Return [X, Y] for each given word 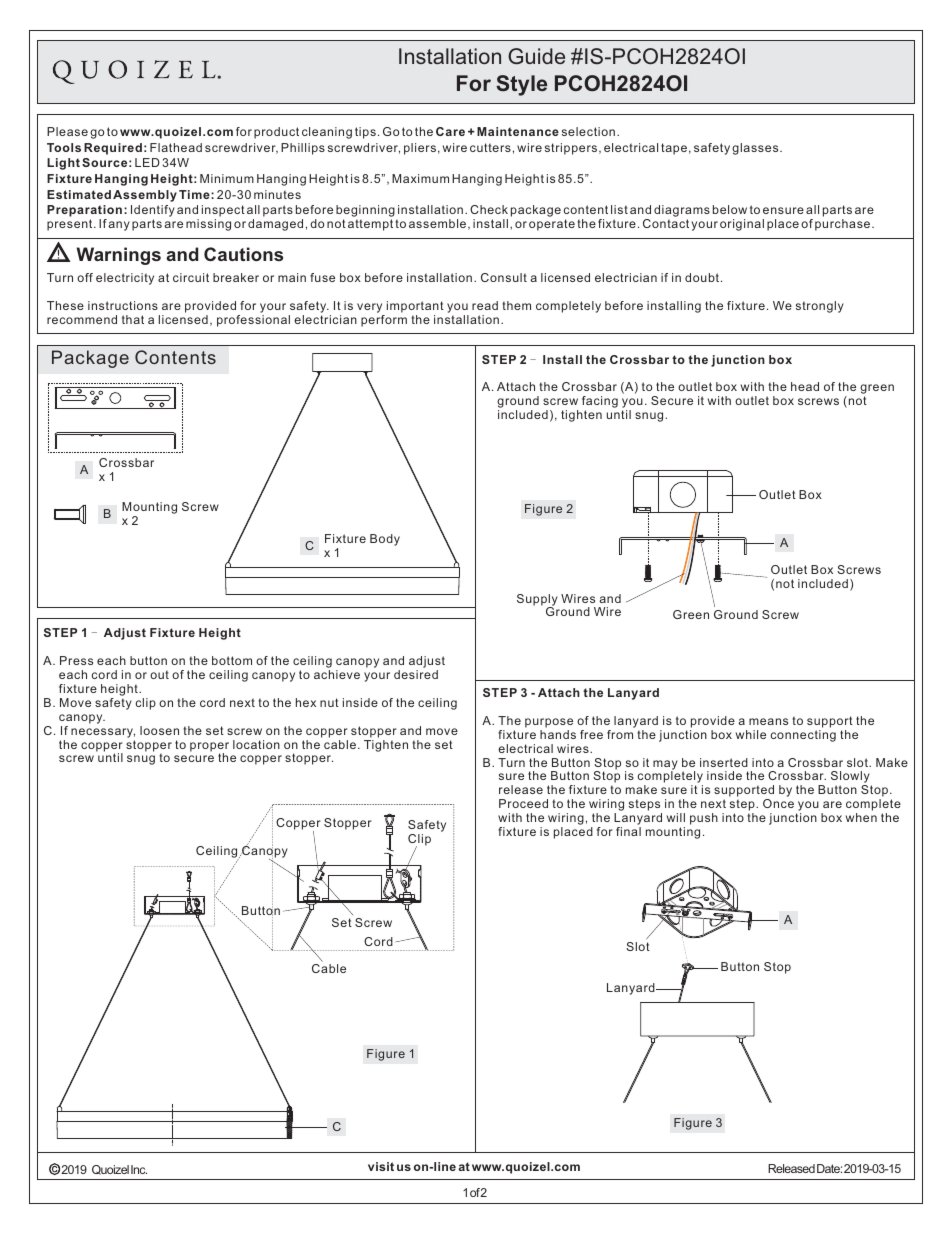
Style [521, 85]
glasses [756, 149]
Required [113, 149]
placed [573, 833]
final [628, 831]
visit [381, 1166]
